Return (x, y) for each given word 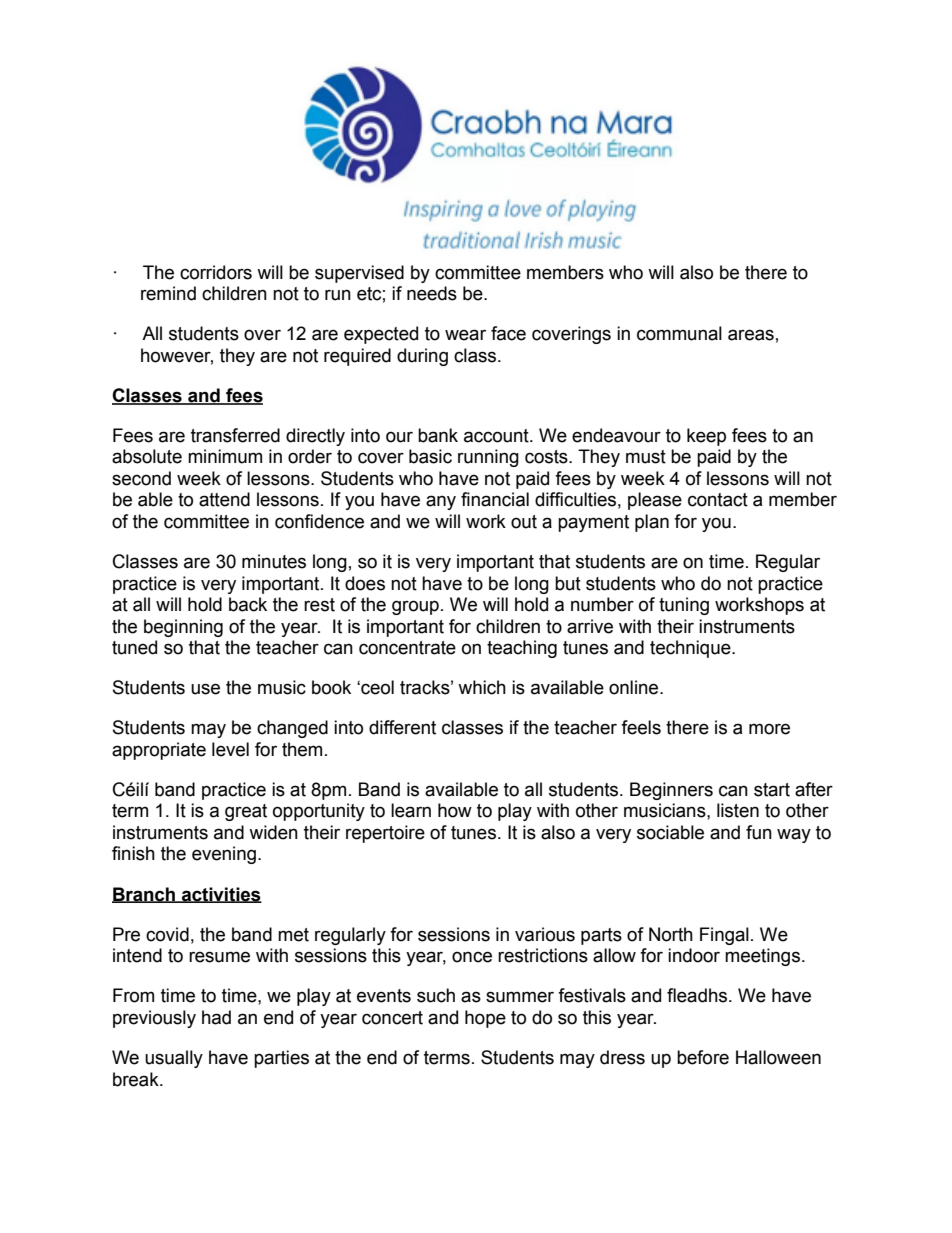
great (246, 812)
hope (485, 1019)
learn (411, 810)
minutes (274, 561)
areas (751, 335)
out (524, 522)
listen (738, 810)
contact (718, 500)
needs (432, 293)
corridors (216, 272)
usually (174, 1059)
